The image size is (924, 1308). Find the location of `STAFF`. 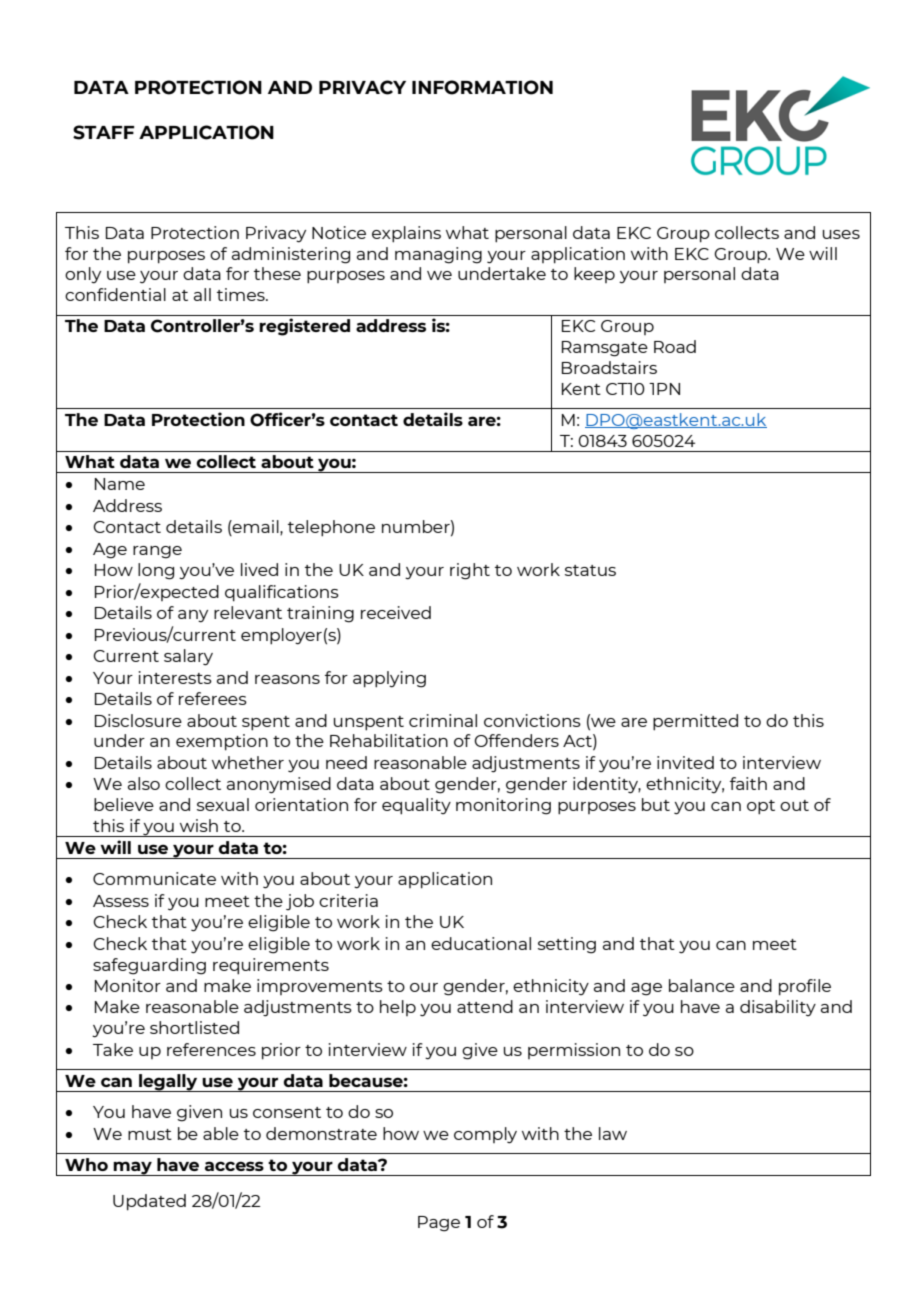

STAFF is located at coordinates (104, 132).
